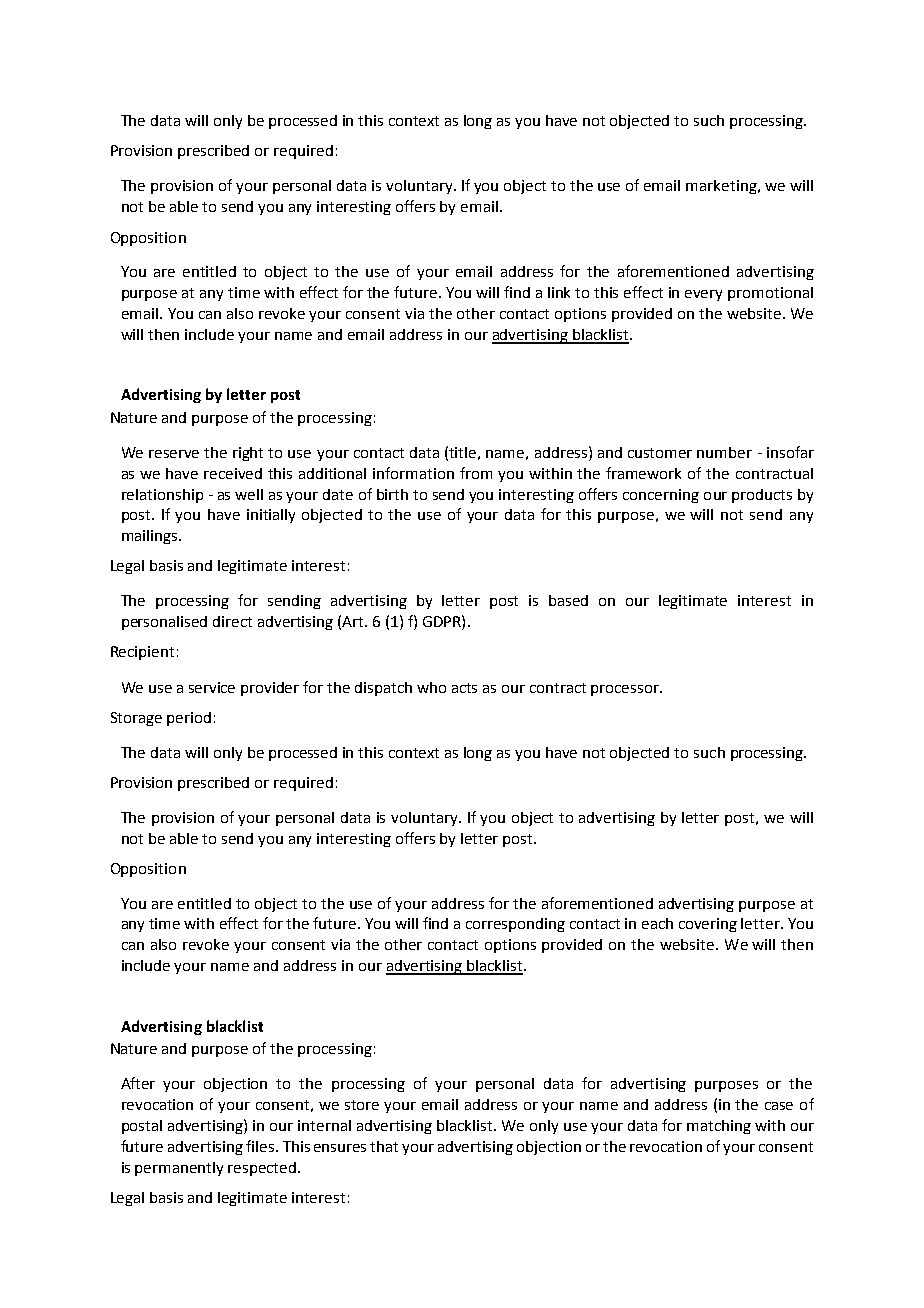 Image resolution: width=924 pixels, height=1308 pixels. I want to click on corresponding, so click(515, 925).
